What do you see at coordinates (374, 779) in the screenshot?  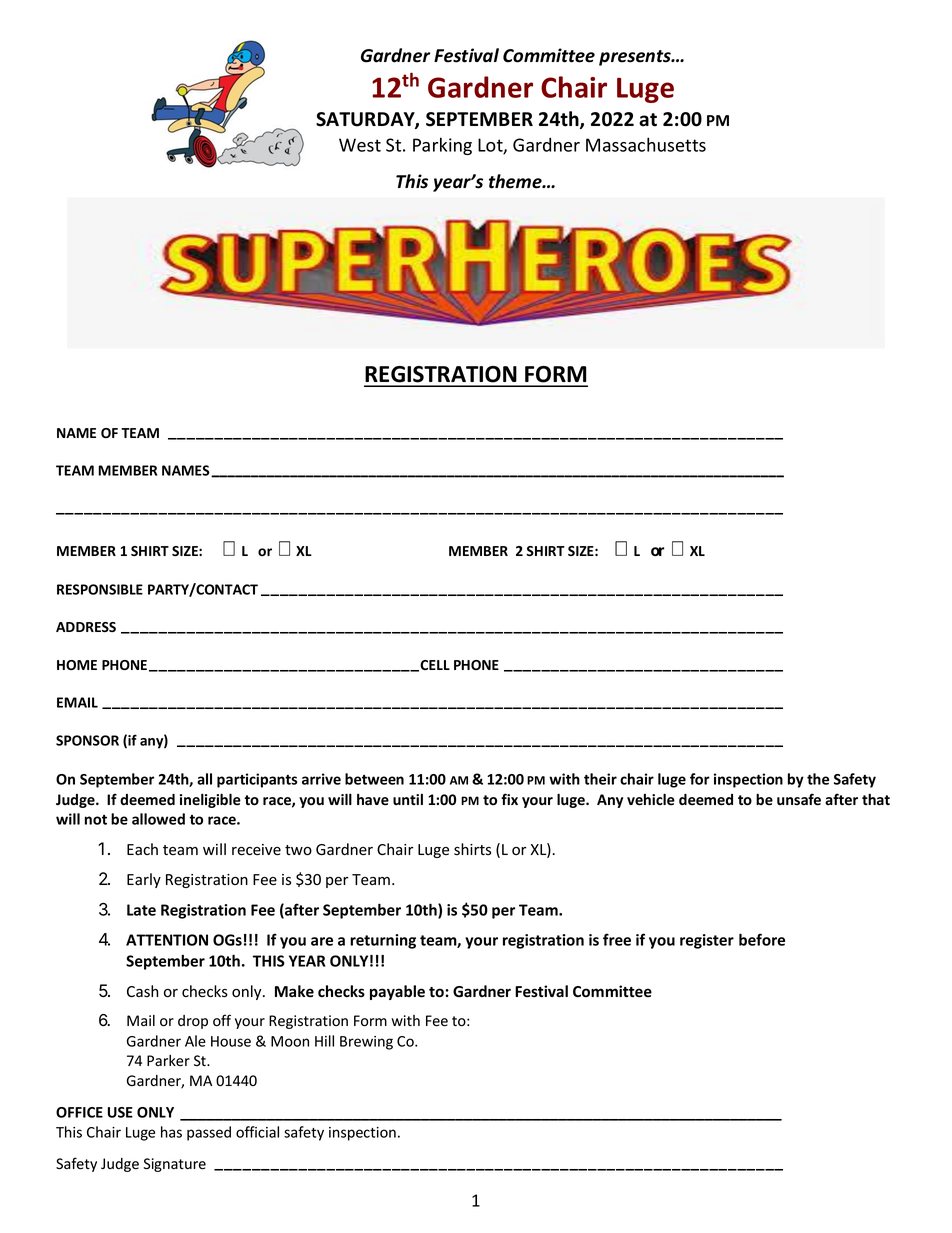 I see `between` at bounding box center [374, 779].
